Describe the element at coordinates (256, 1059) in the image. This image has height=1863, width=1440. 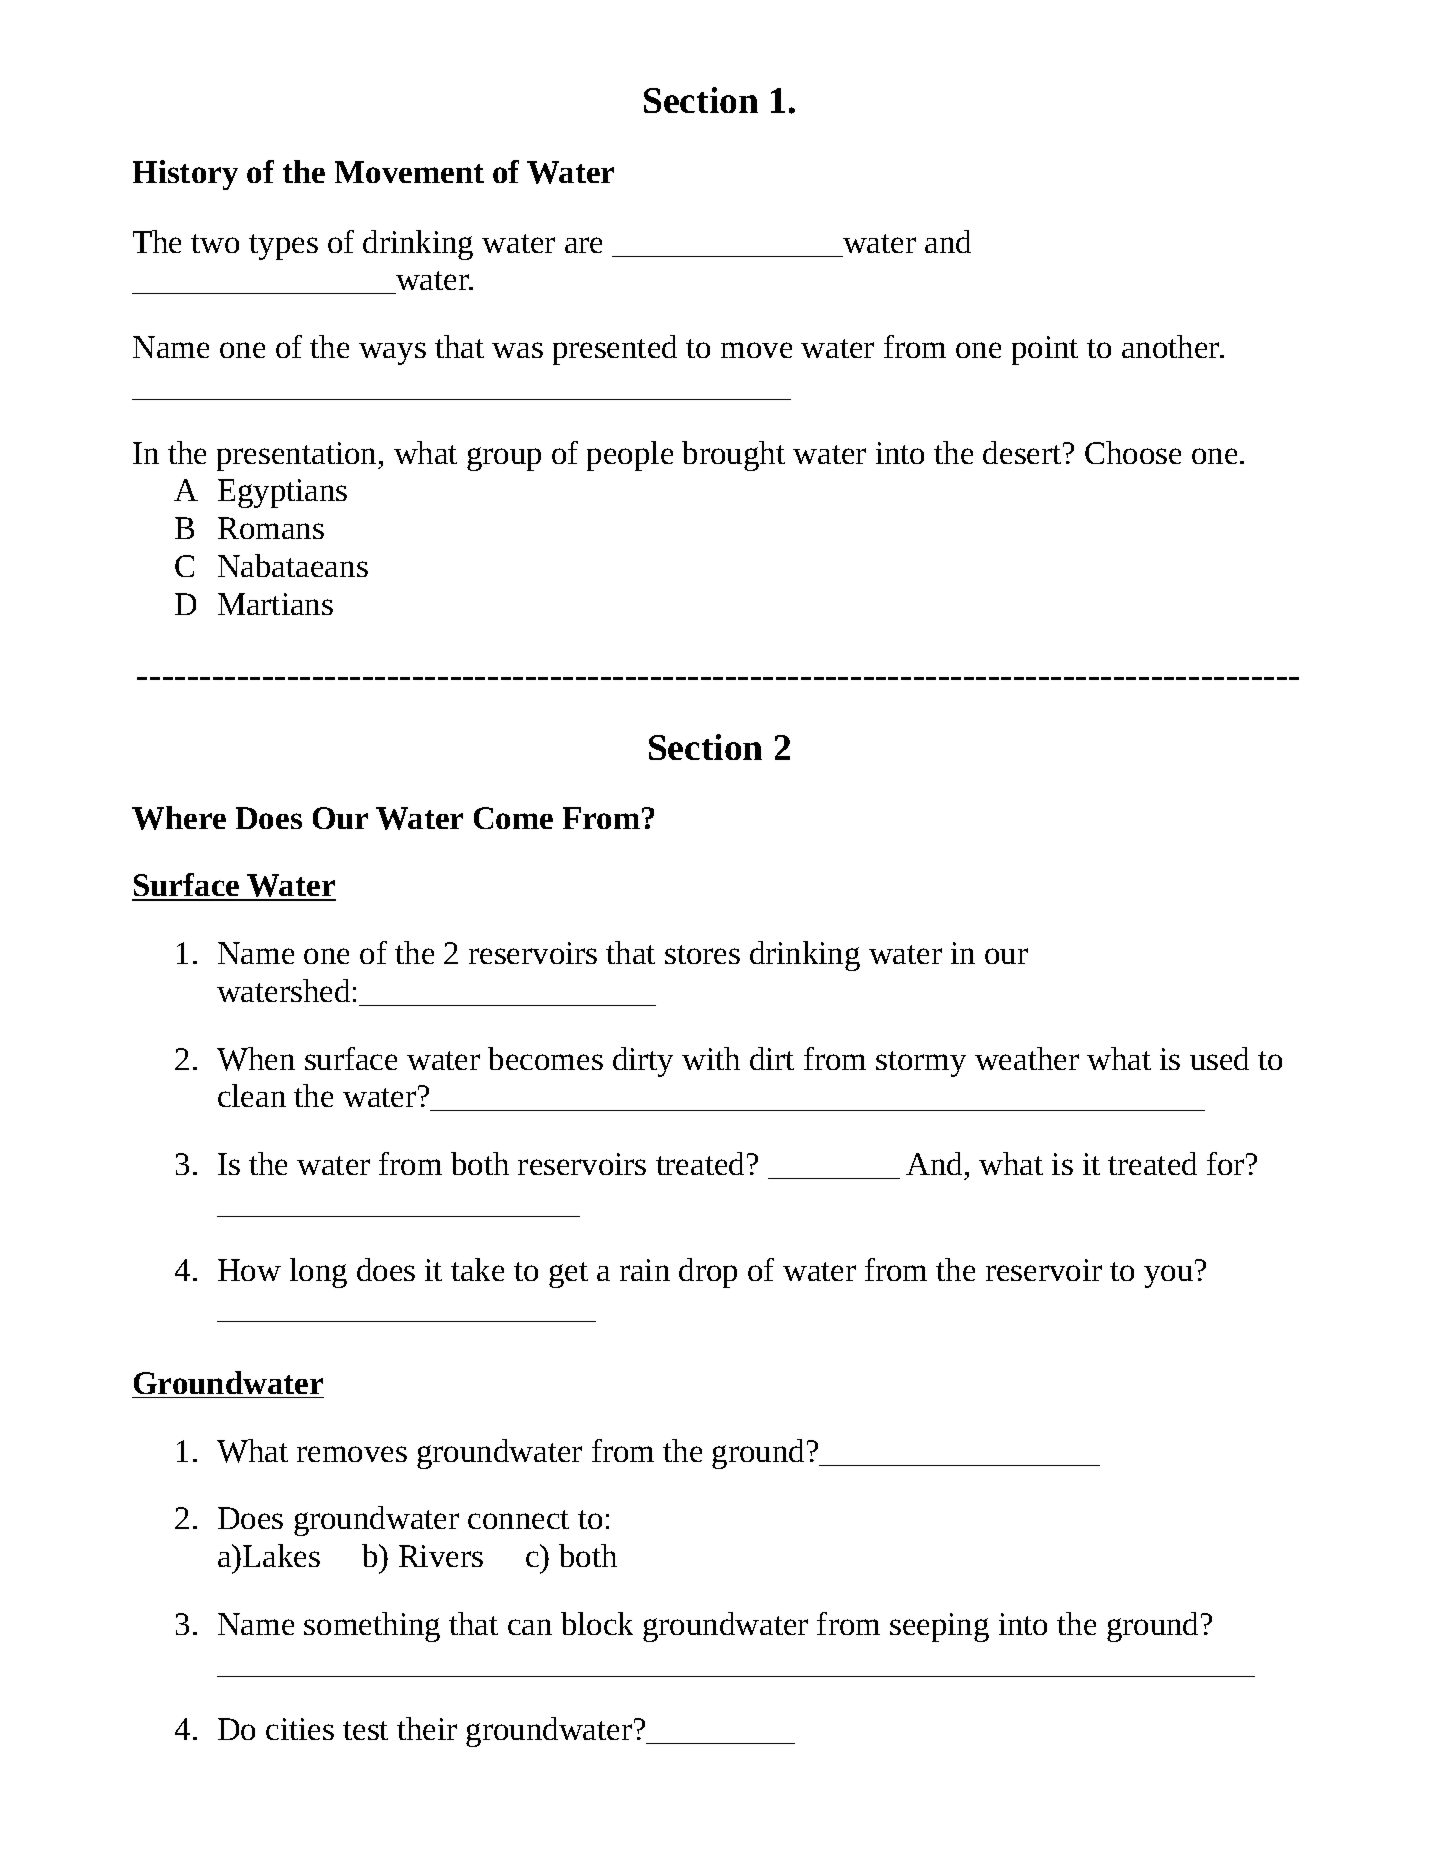
I see `When` at that location.
